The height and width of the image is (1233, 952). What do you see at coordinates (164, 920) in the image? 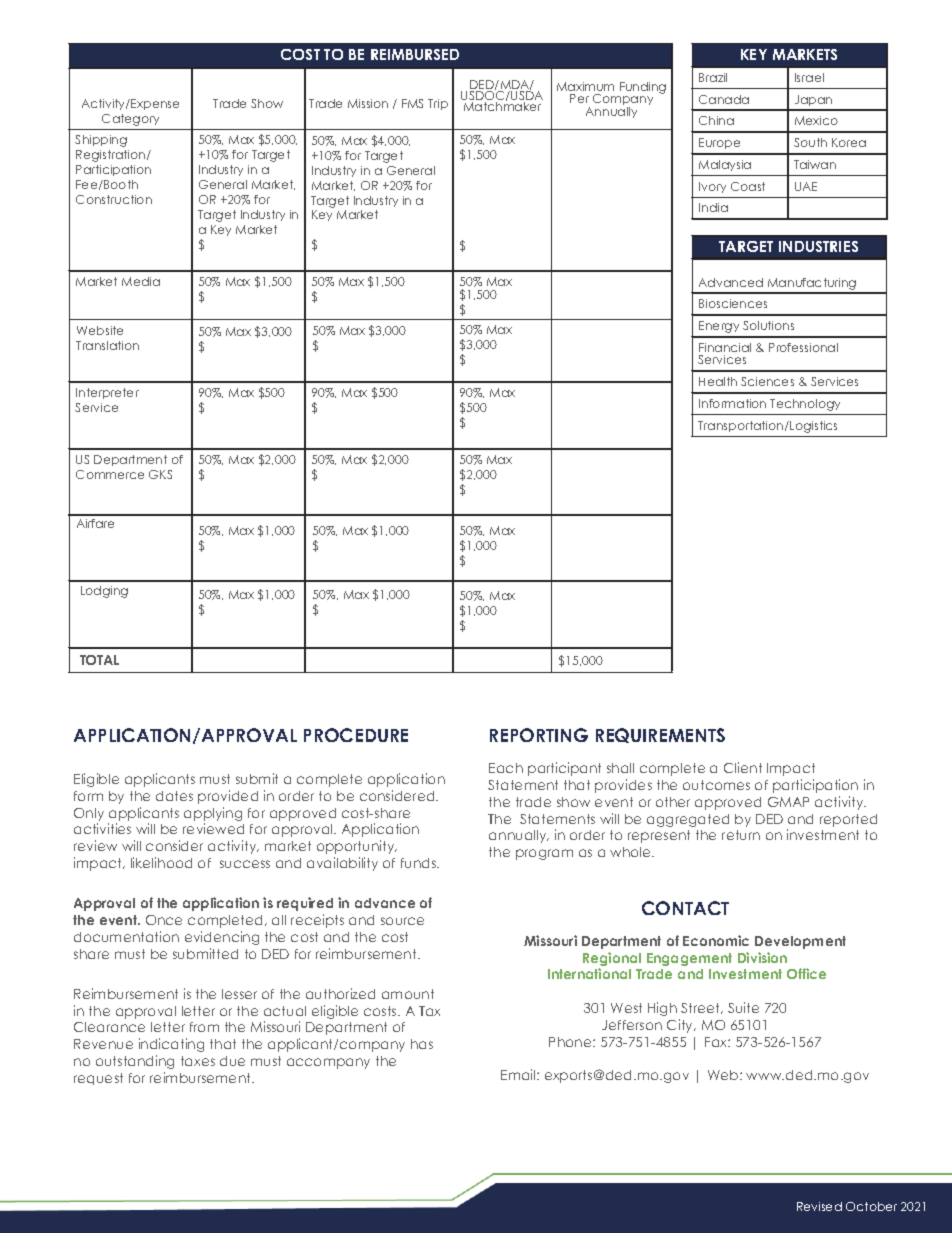
I see `Once` at bounding box center [164, 920].
